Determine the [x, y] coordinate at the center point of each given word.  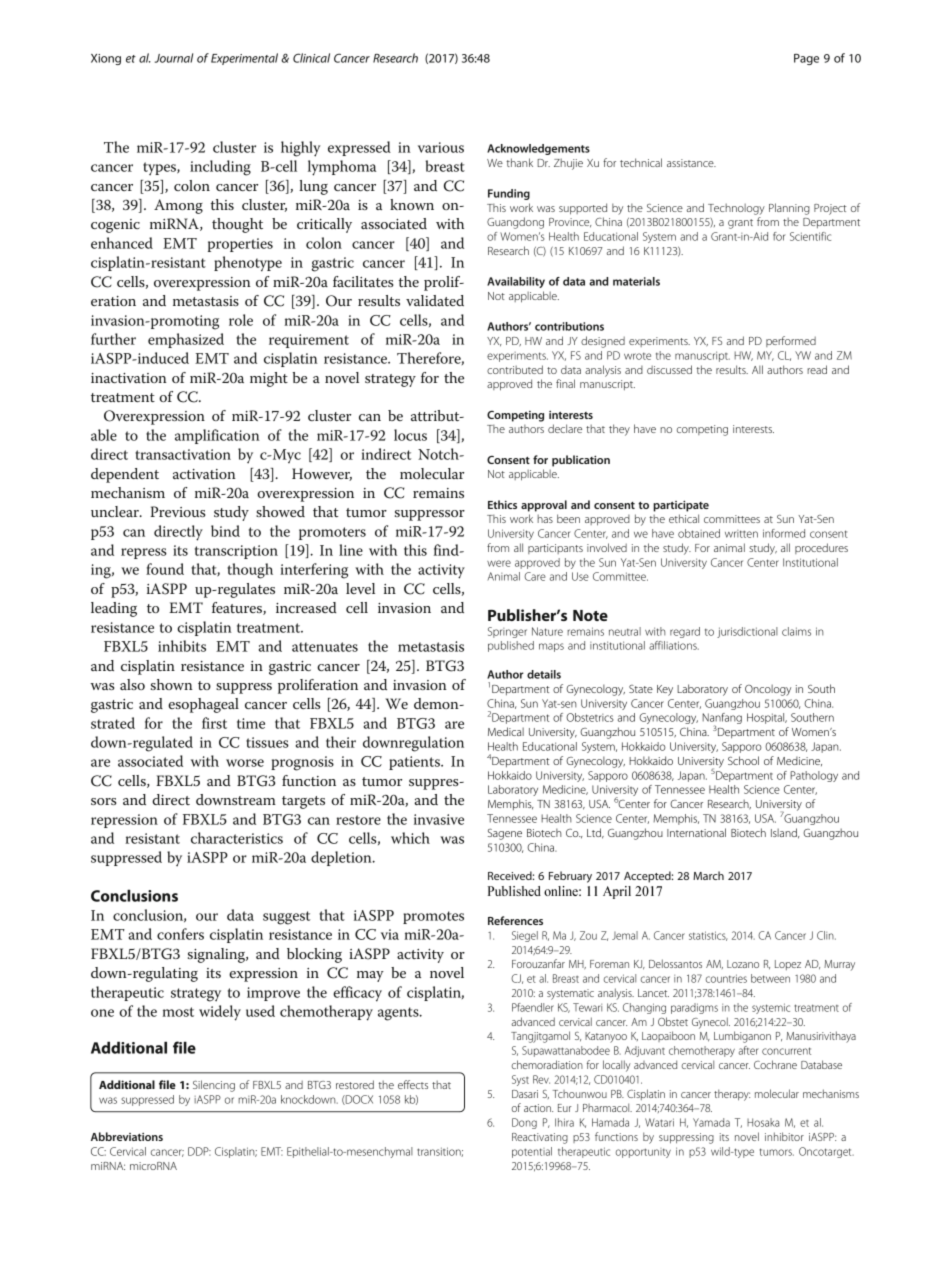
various [441, 147]
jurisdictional [747, 632]
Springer [507, 632]
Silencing [214, 1086]
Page [806, 59]
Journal [174, 58]
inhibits [182, 646]
